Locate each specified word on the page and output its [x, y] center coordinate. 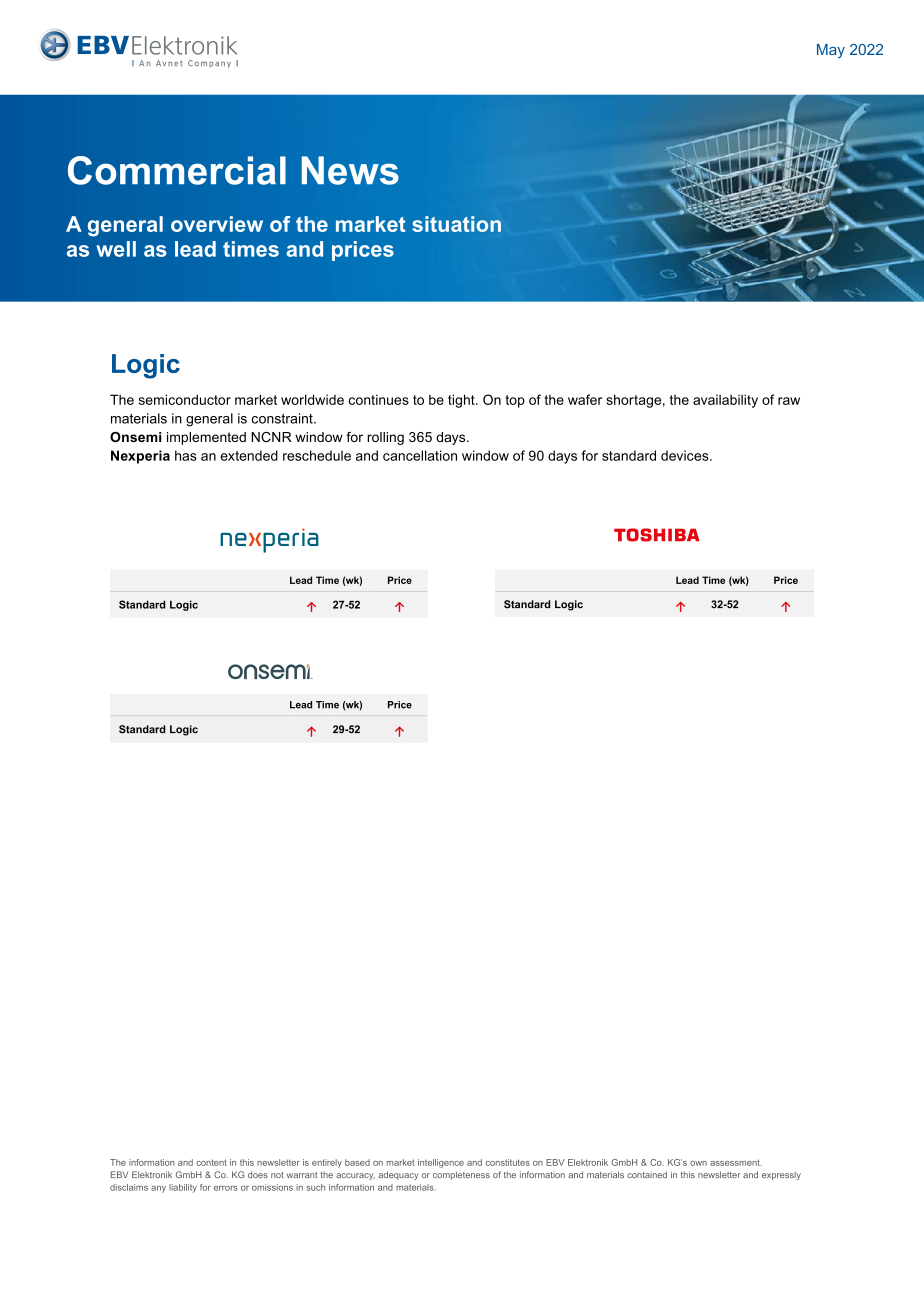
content [211, 1162]
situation [456, 224]
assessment [736, 1162]
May [831, 51]
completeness [461, 1175]
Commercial [177, 170]
